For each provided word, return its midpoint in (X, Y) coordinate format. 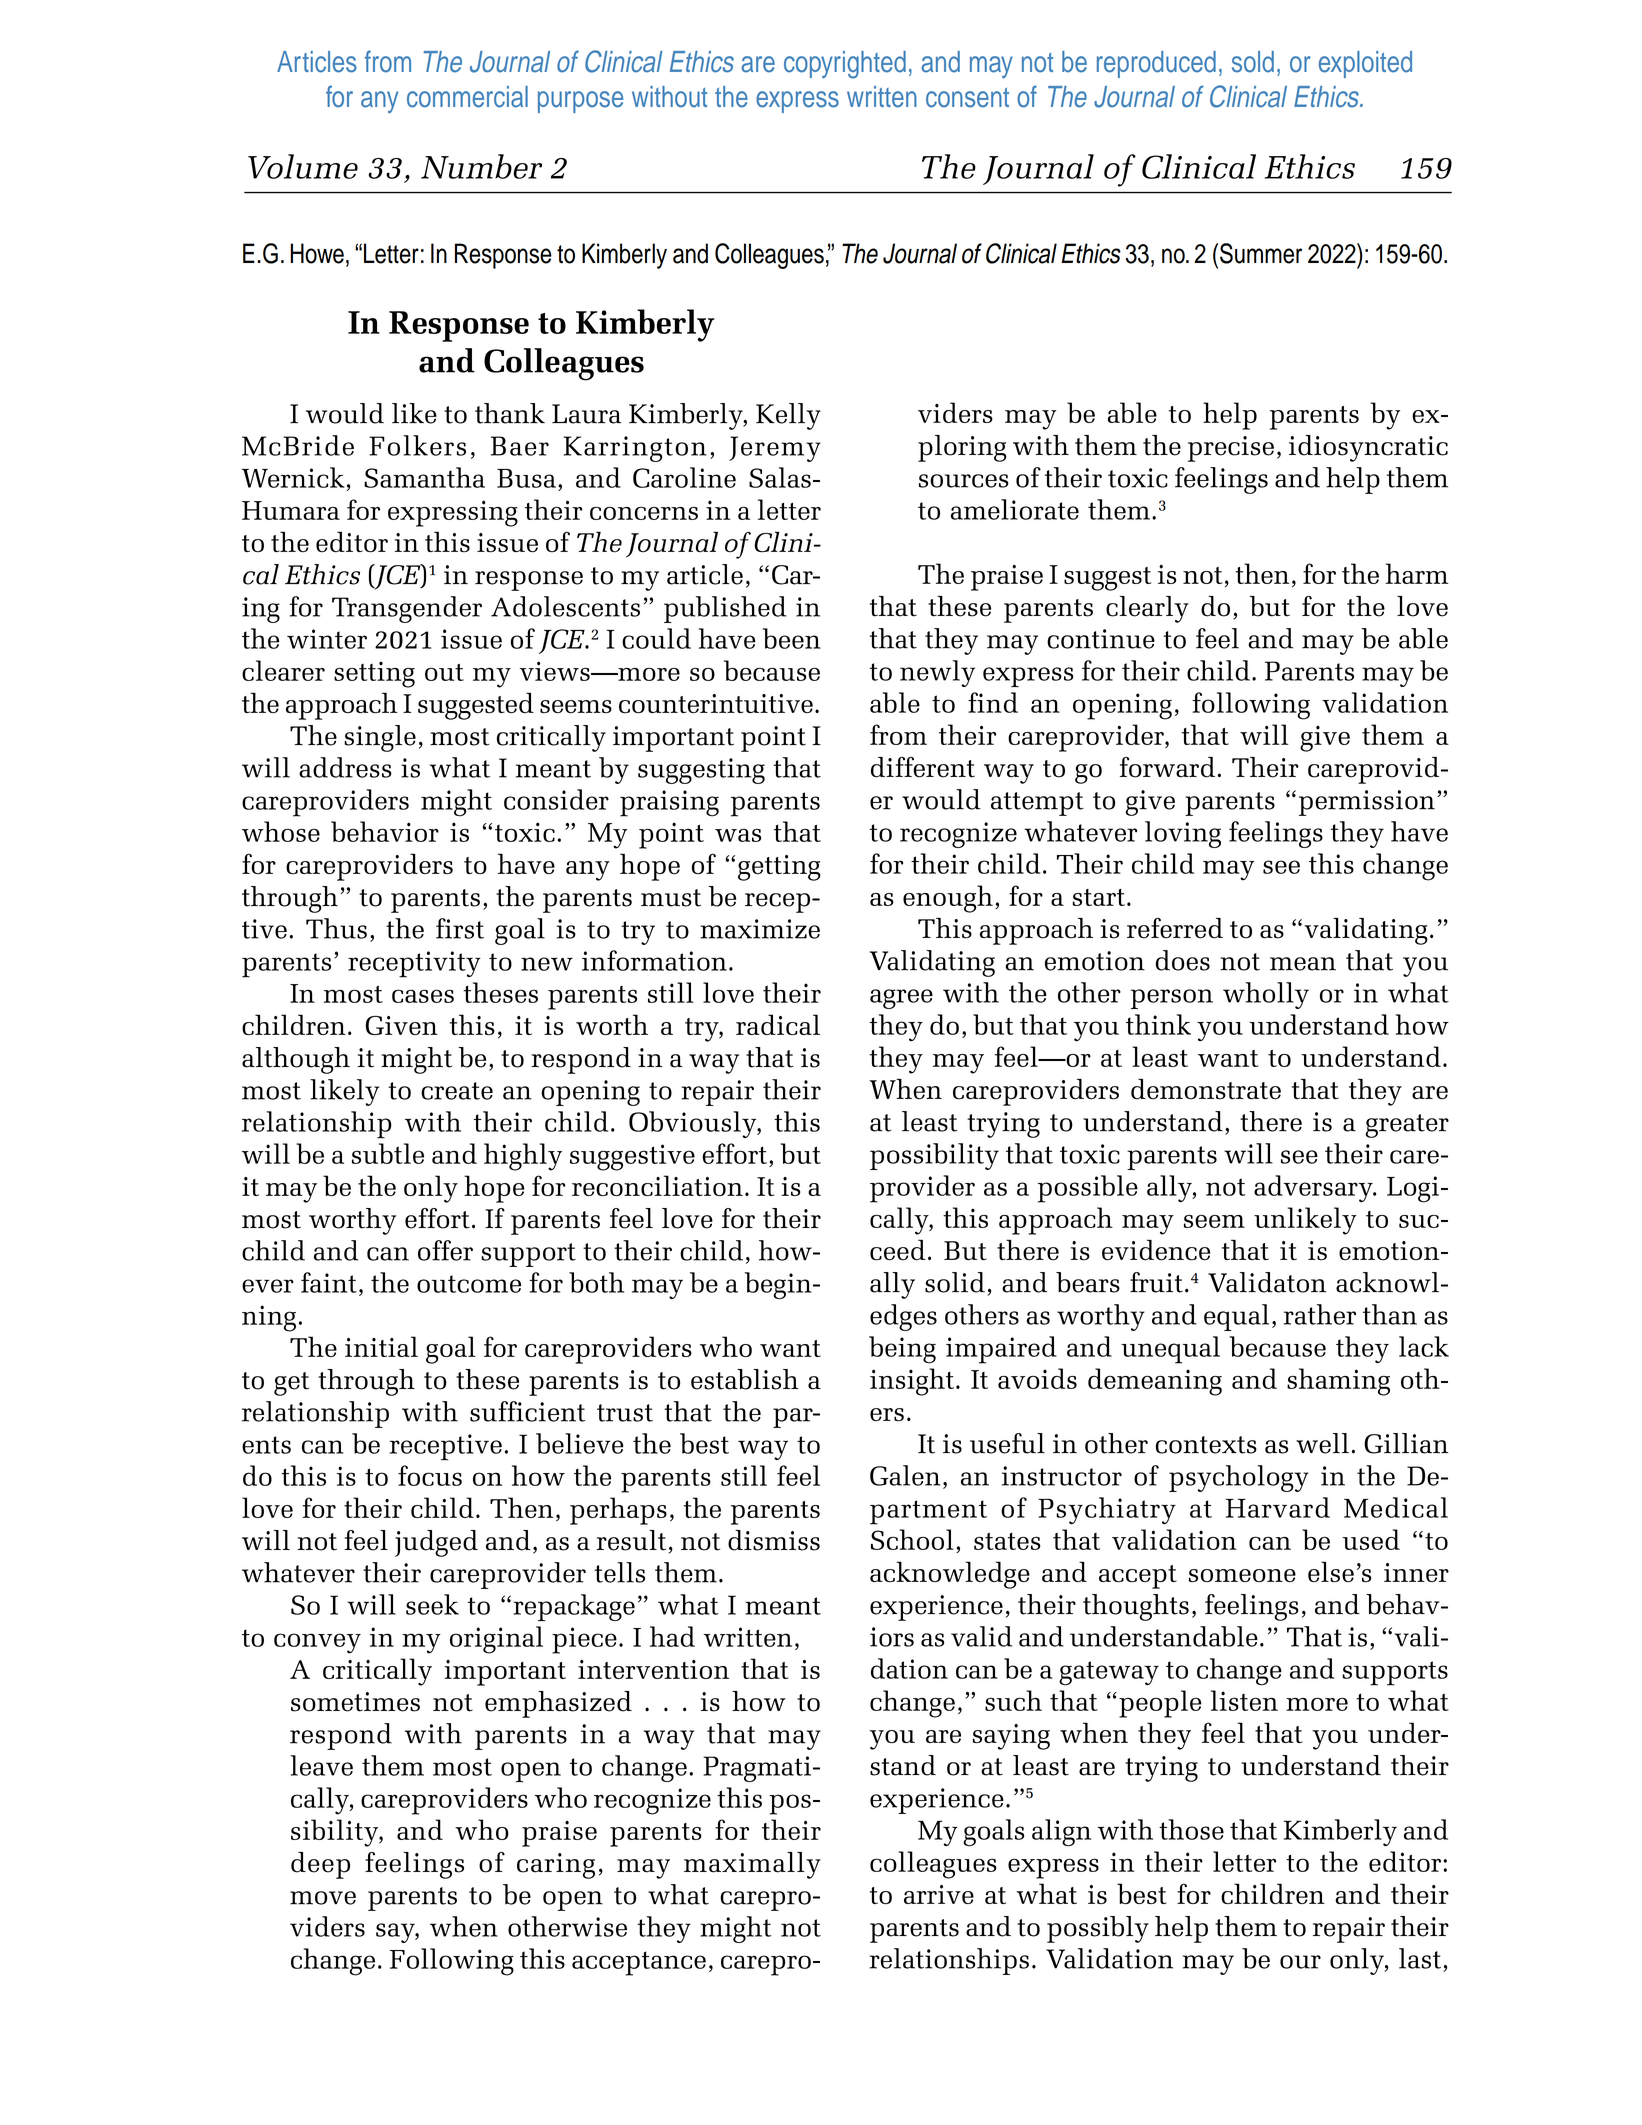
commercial (467, 97)
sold (1253, 62)
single (380, 738)
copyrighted (845, 65)
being (902, 1350)
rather (1320, 1314)
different (923, 767)
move (323, 1898)
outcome (469, 1284)
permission (1367, 803)
